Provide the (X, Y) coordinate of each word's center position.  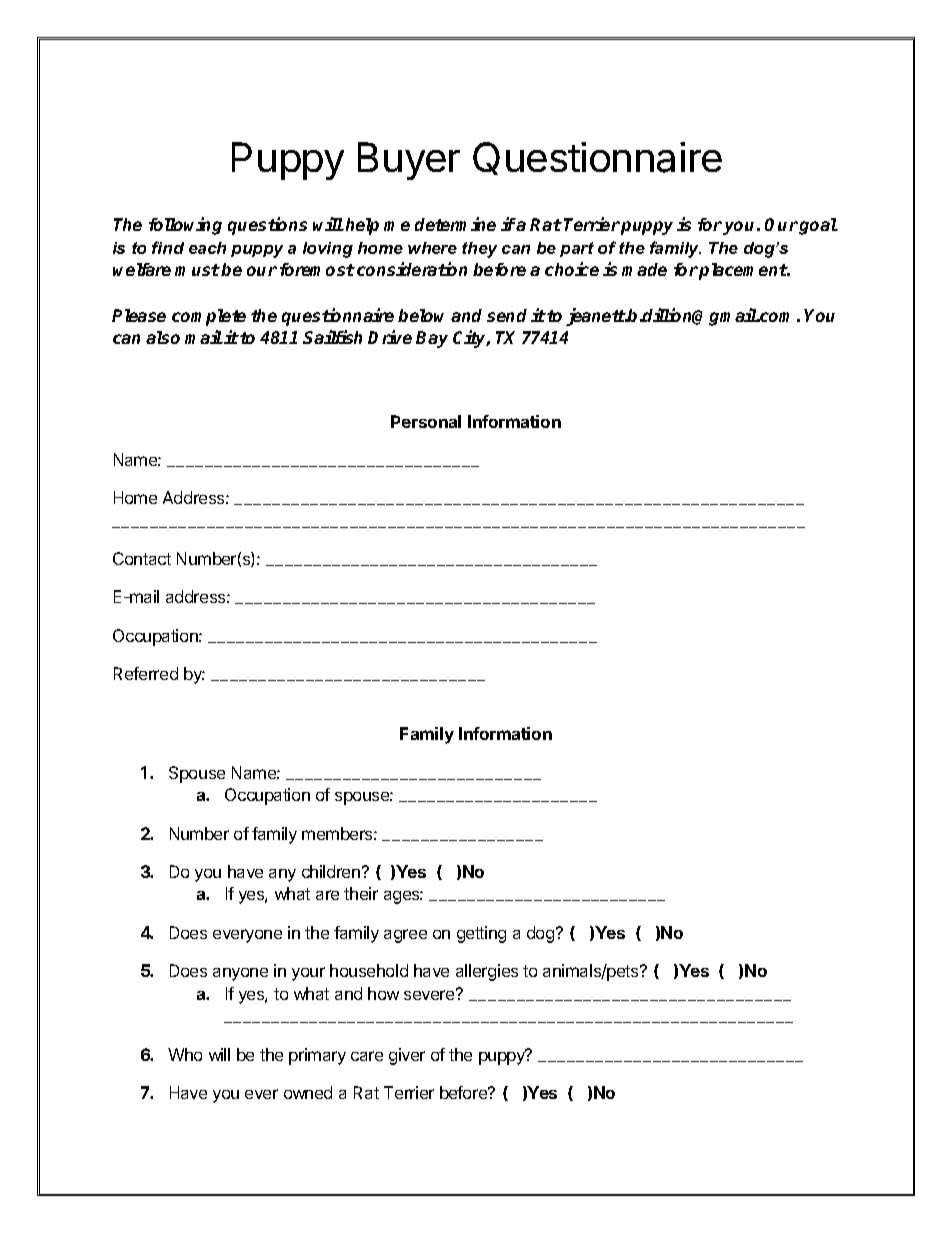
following (185, 226)
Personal (426, 421)
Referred (146, 673)
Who (185, 1054)
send (507, 315)
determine (455, 224)
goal (818, 226)
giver (407, 1056)
